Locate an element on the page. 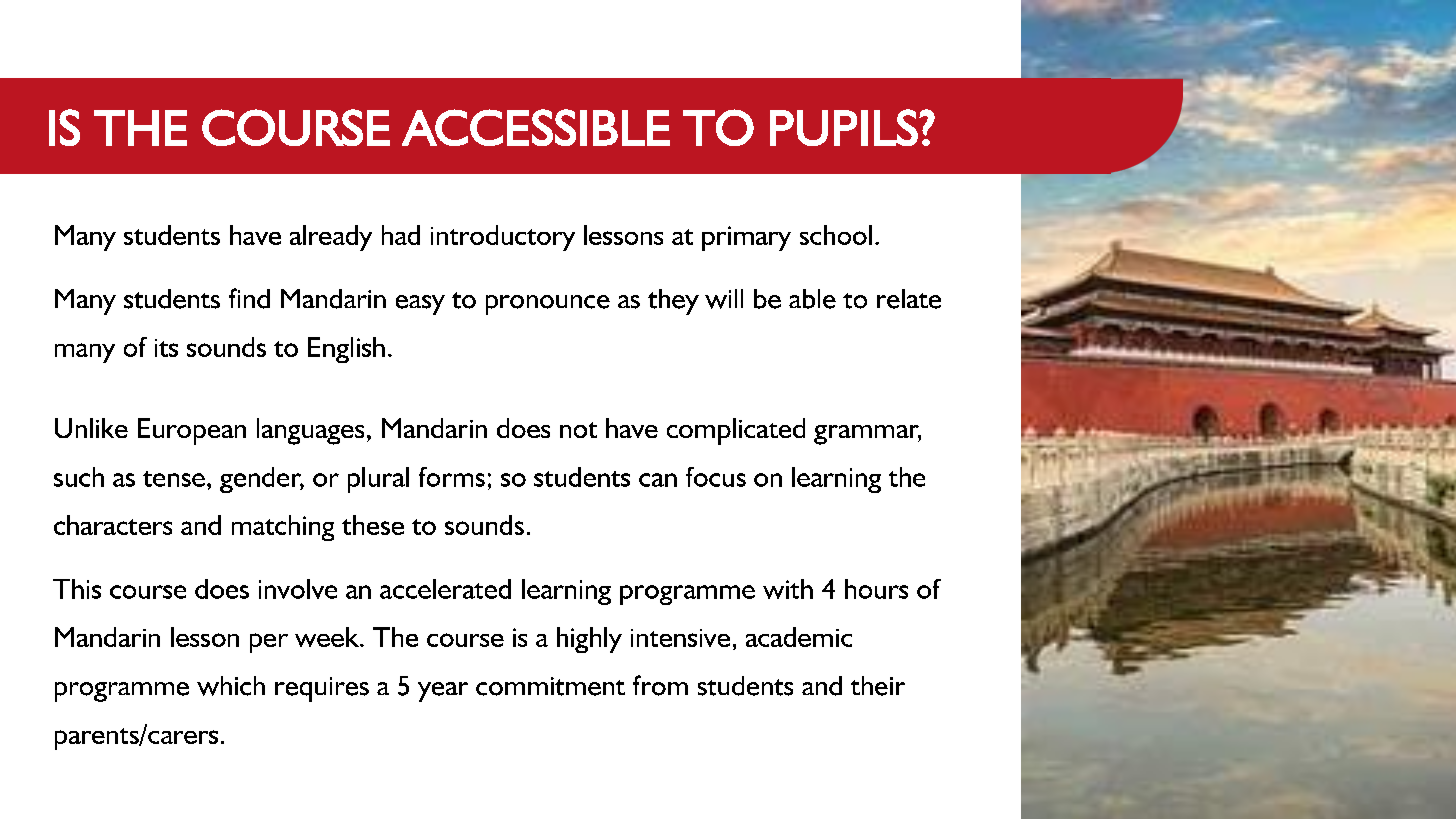 Image resolution: width=1456 pixels, height=819 pixels. PUPILS is located at coordinates (845, 127).
